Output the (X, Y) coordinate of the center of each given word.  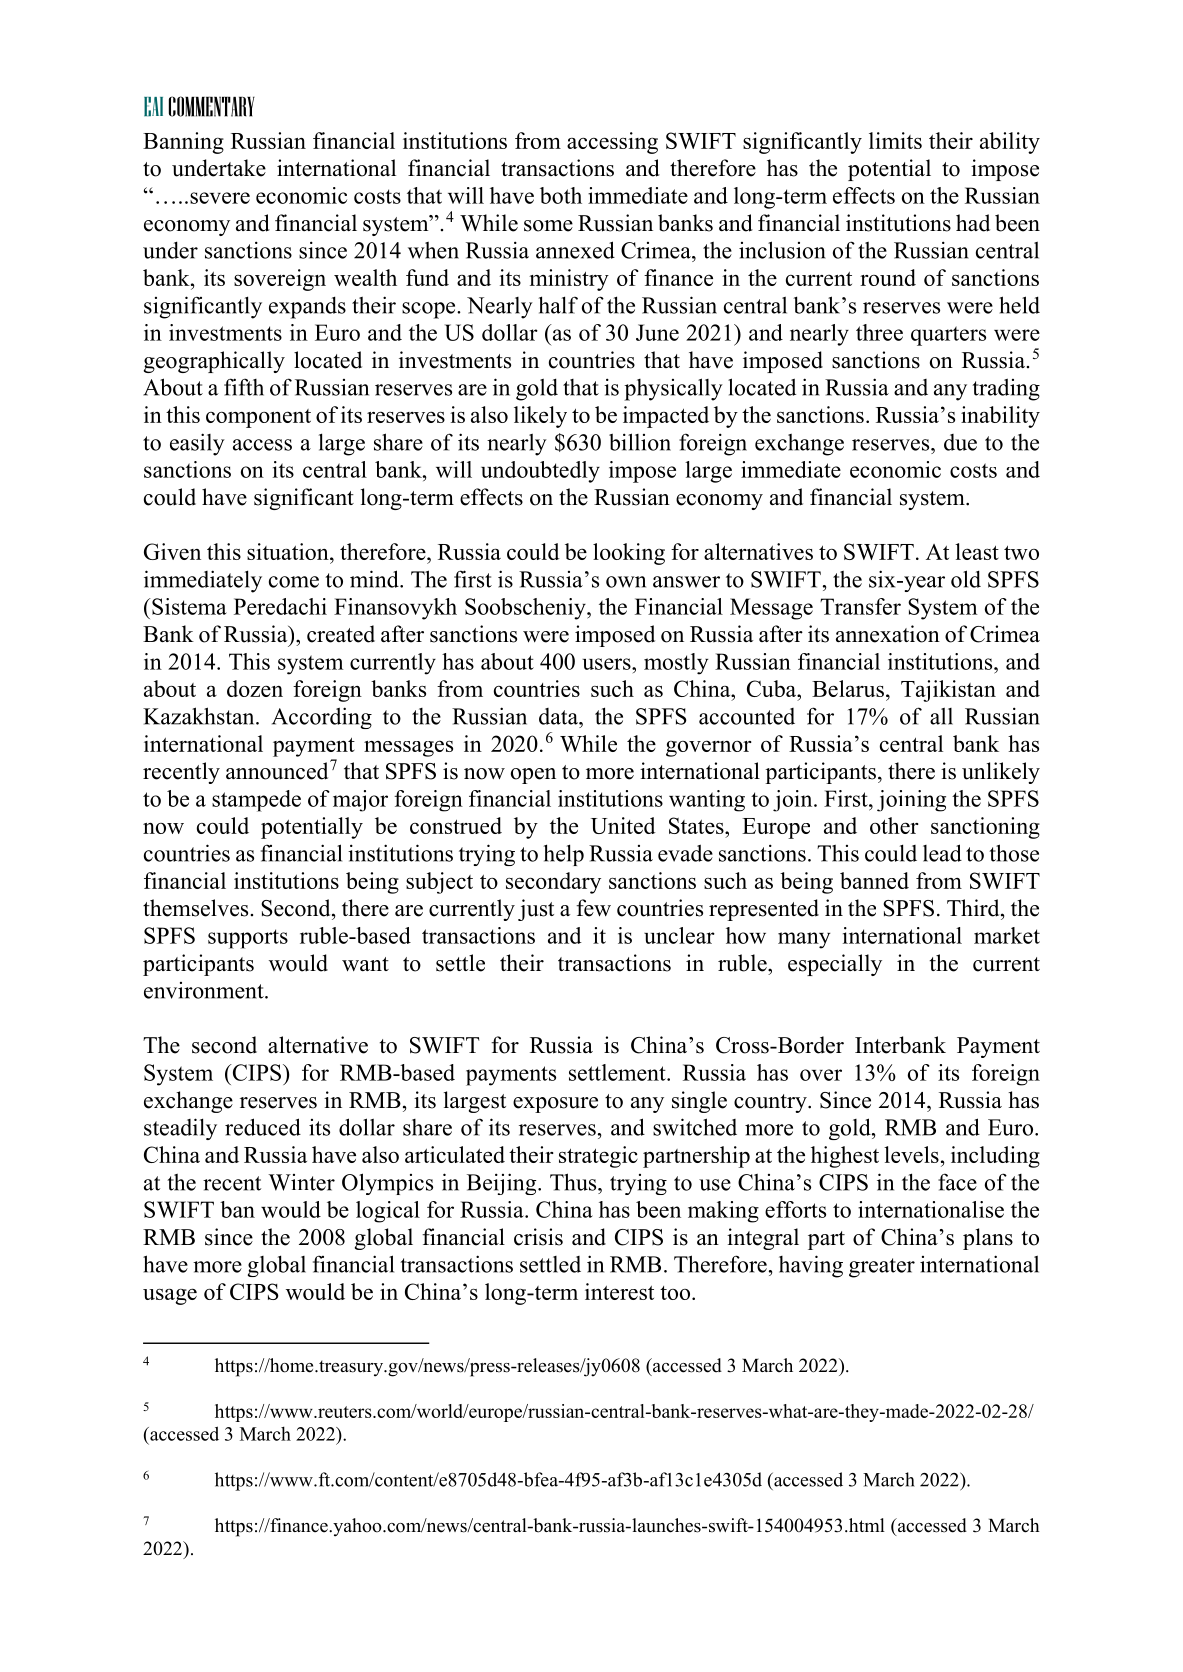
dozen (255, 688)
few (593, 908)
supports (248, 939)
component (258, 418)
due (960, 442)
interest (619, 1291)
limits (895, 140)
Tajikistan (948, 691)
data (559, 716)
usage (170, 1296)
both (561, 195)
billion (640, 442)
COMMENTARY (212, 106)
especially (835, 965)
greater (882, 1268)
